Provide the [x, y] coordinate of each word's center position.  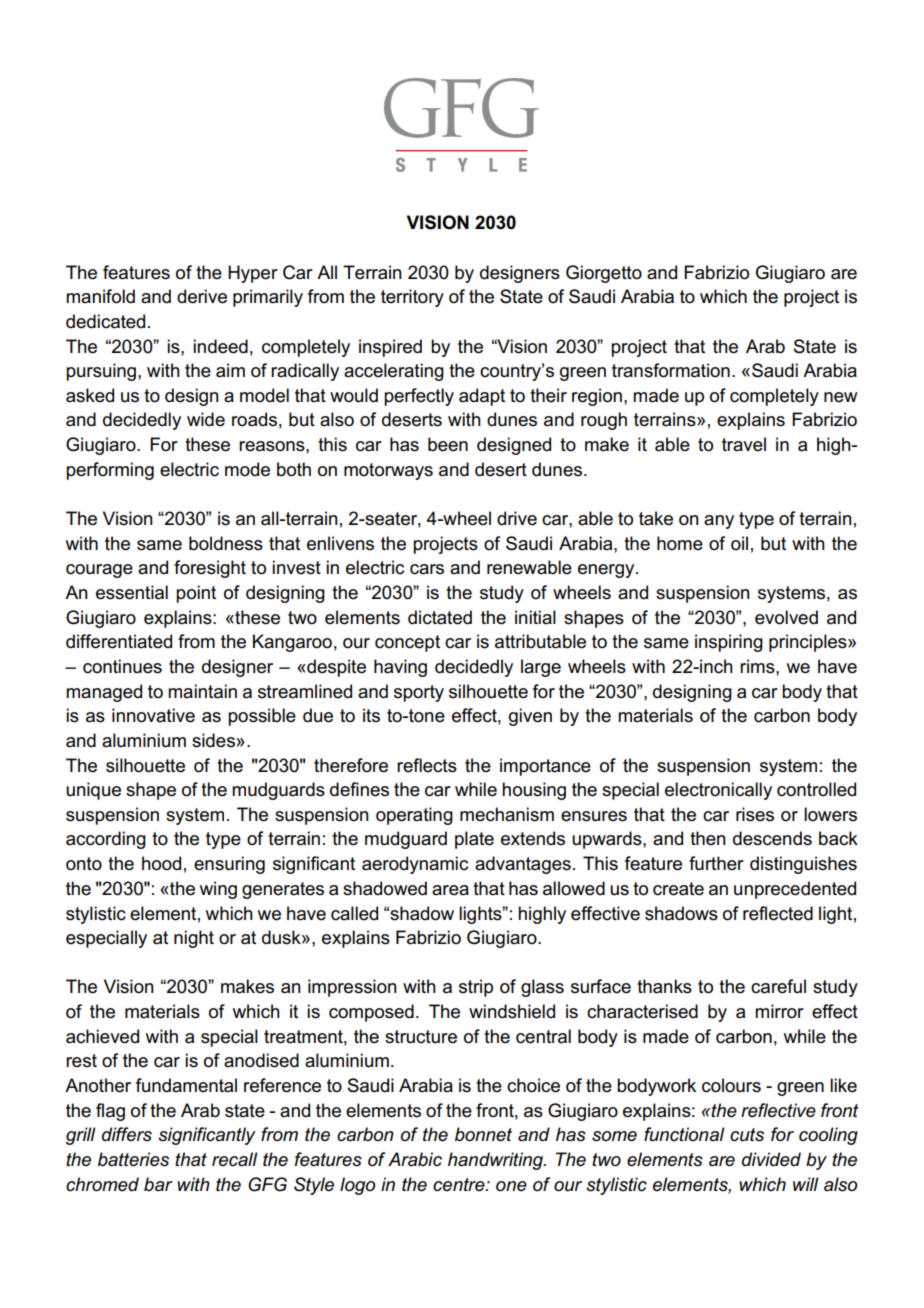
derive [202, 296]
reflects [427, 765]
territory [412, 298]
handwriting [497, 1161]
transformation [671, 370]
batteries [133, 1159]
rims [758, 666]
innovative [153, 715]
